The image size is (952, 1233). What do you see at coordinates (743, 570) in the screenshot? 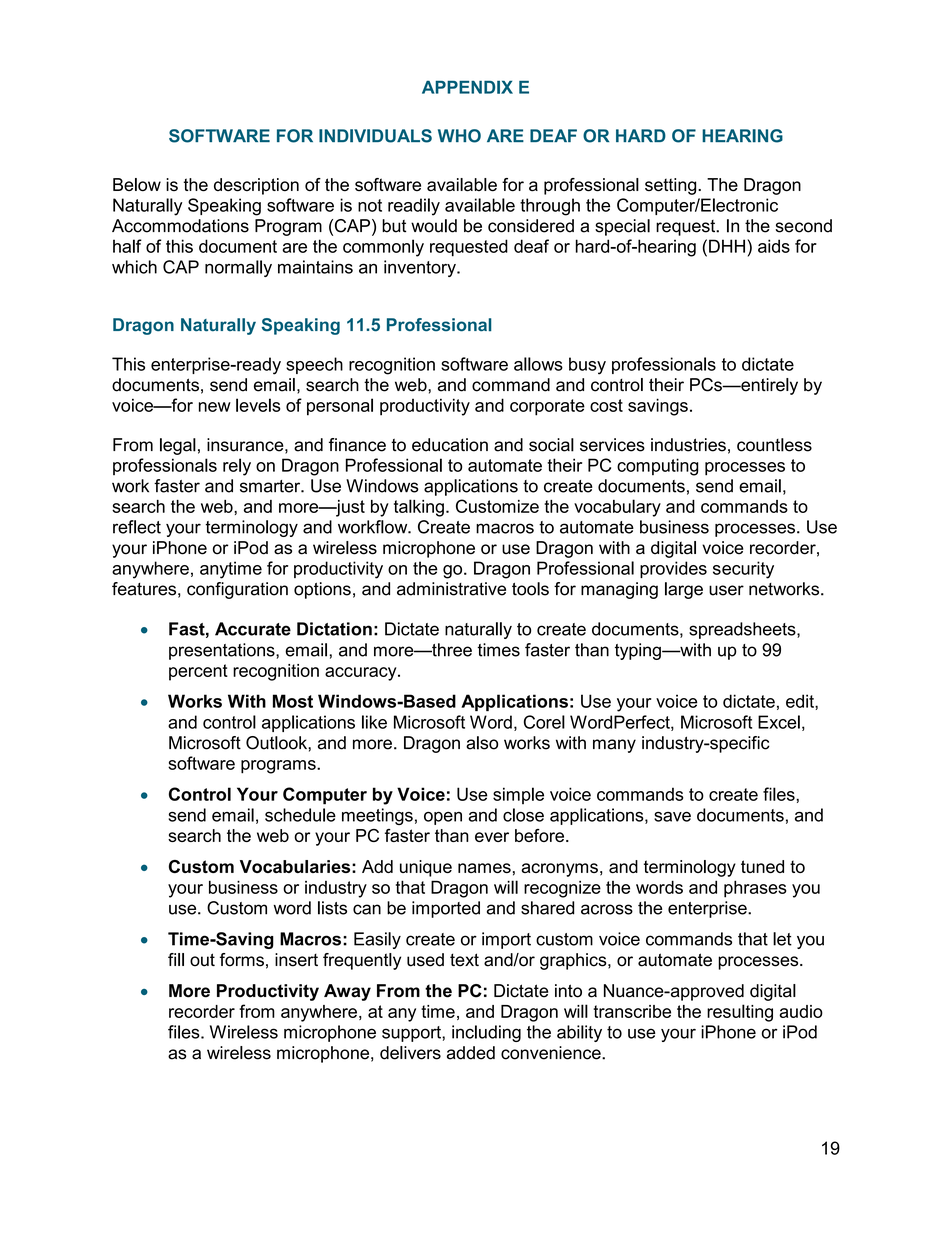
I see `security` at bounding box center [743, 570].
